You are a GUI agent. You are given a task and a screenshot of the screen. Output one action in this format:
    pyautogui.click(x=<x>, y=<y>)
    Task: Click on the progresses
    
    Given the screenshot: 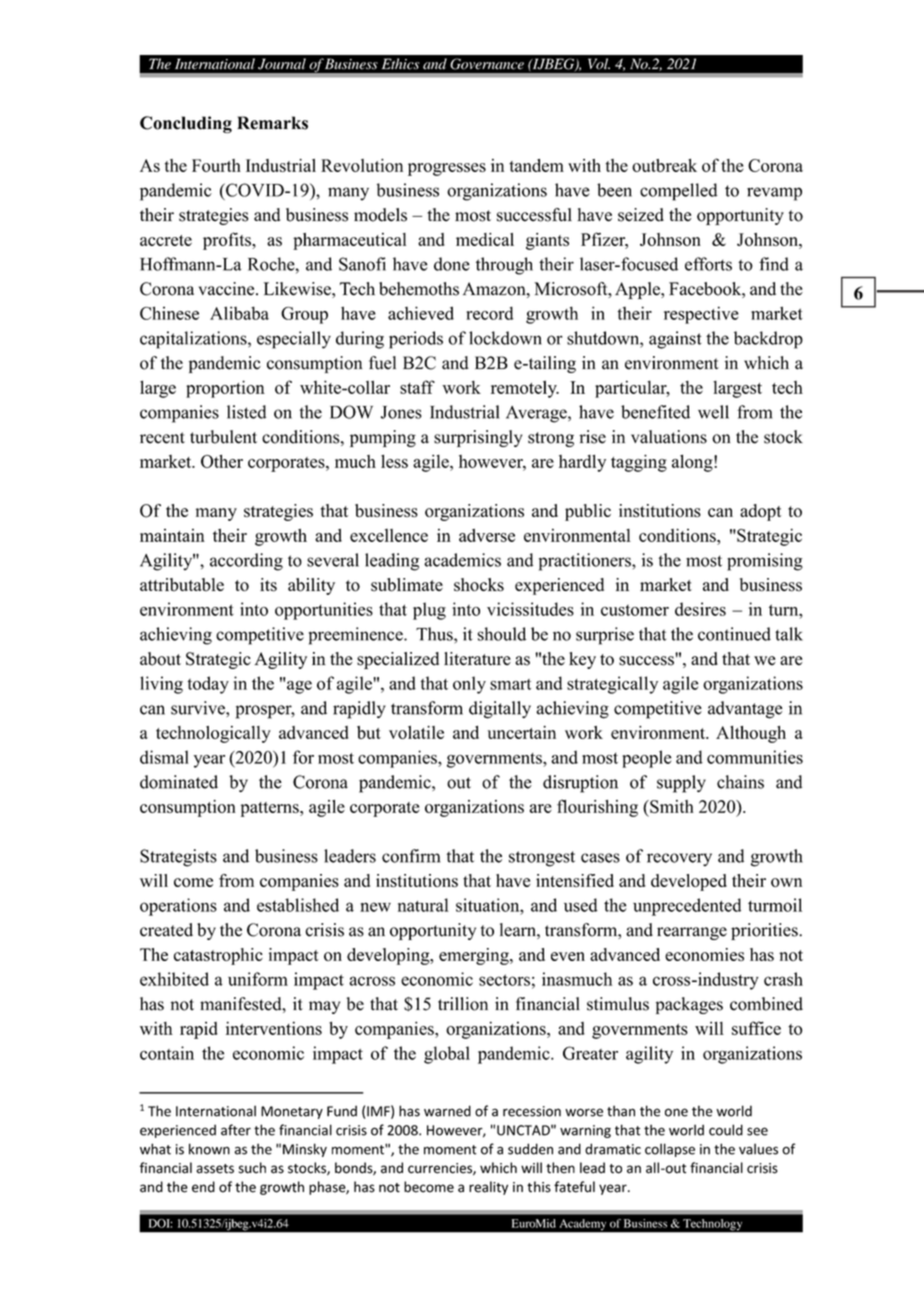 What is the action you would take?
    pyautogui.click(x=447, y=169)
